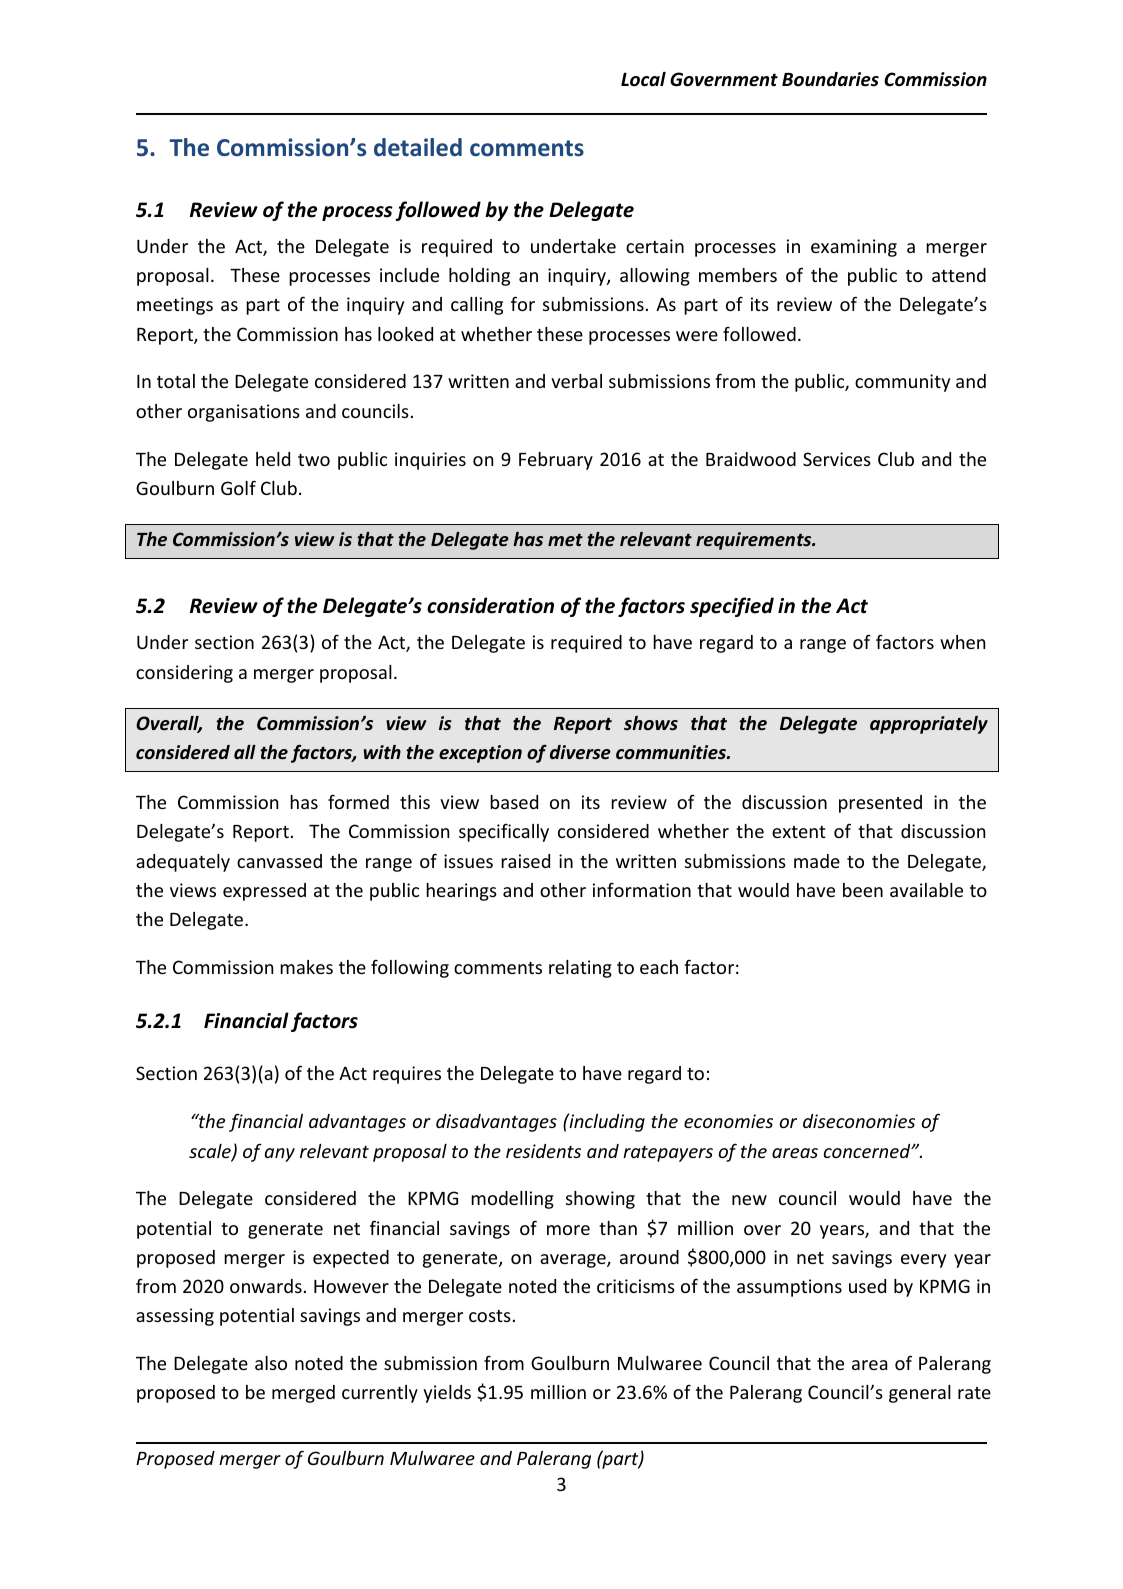 This image has height=1589, width=1123. I want to click on any, so click(280, 1155).
